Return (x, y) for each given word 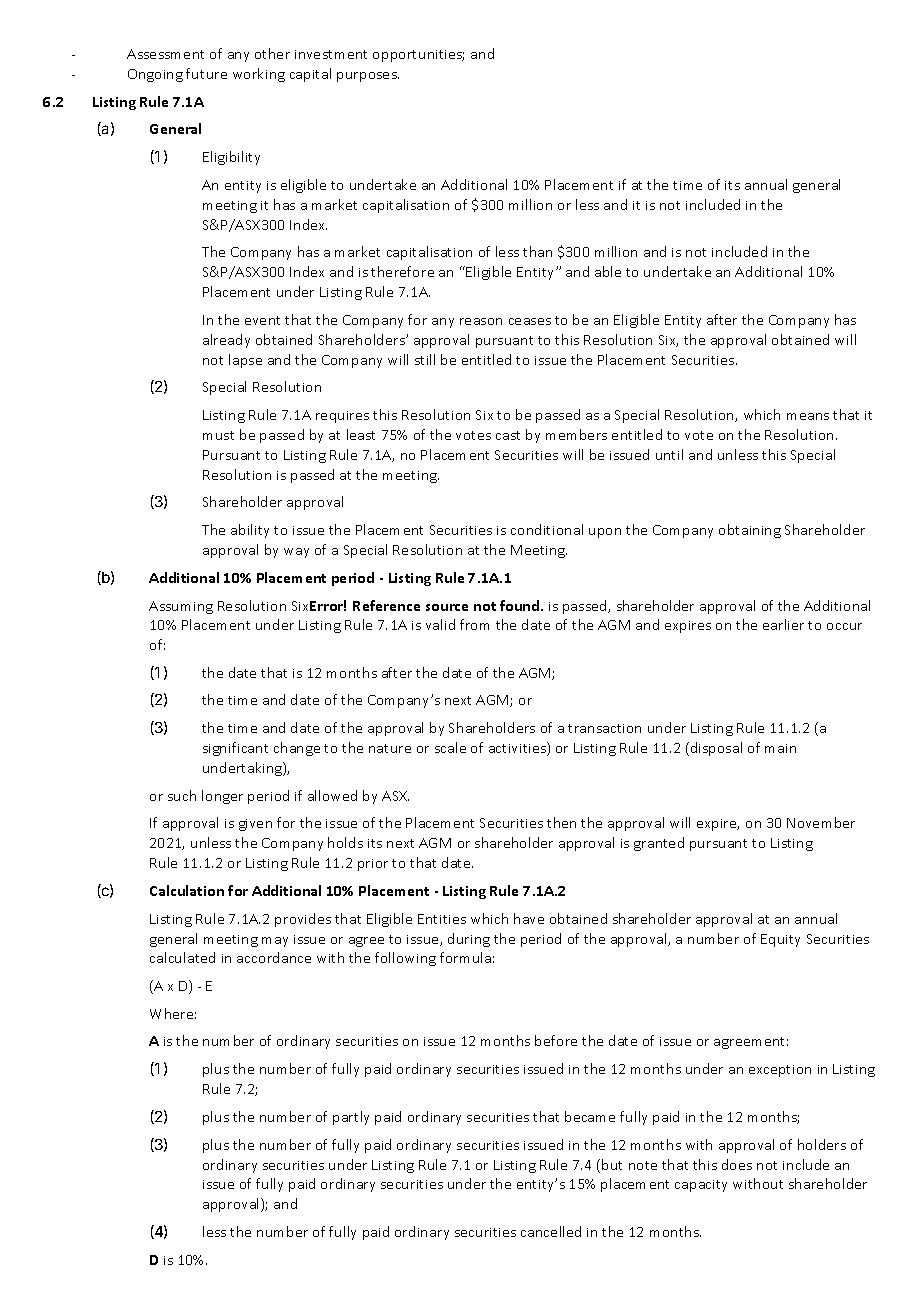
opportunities (418, 56)
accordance (274, 957)
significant (235, 749)
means (808, 416)
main (780, 748)
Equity (780, 940)
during (469, 940)
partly (351, 1118)
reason (481, 321)
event (262, 320)
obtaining (750, 531)
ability (250, 531)
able (608, 271)
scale (450, 747)
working (259, 75)
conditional (547, 529)
